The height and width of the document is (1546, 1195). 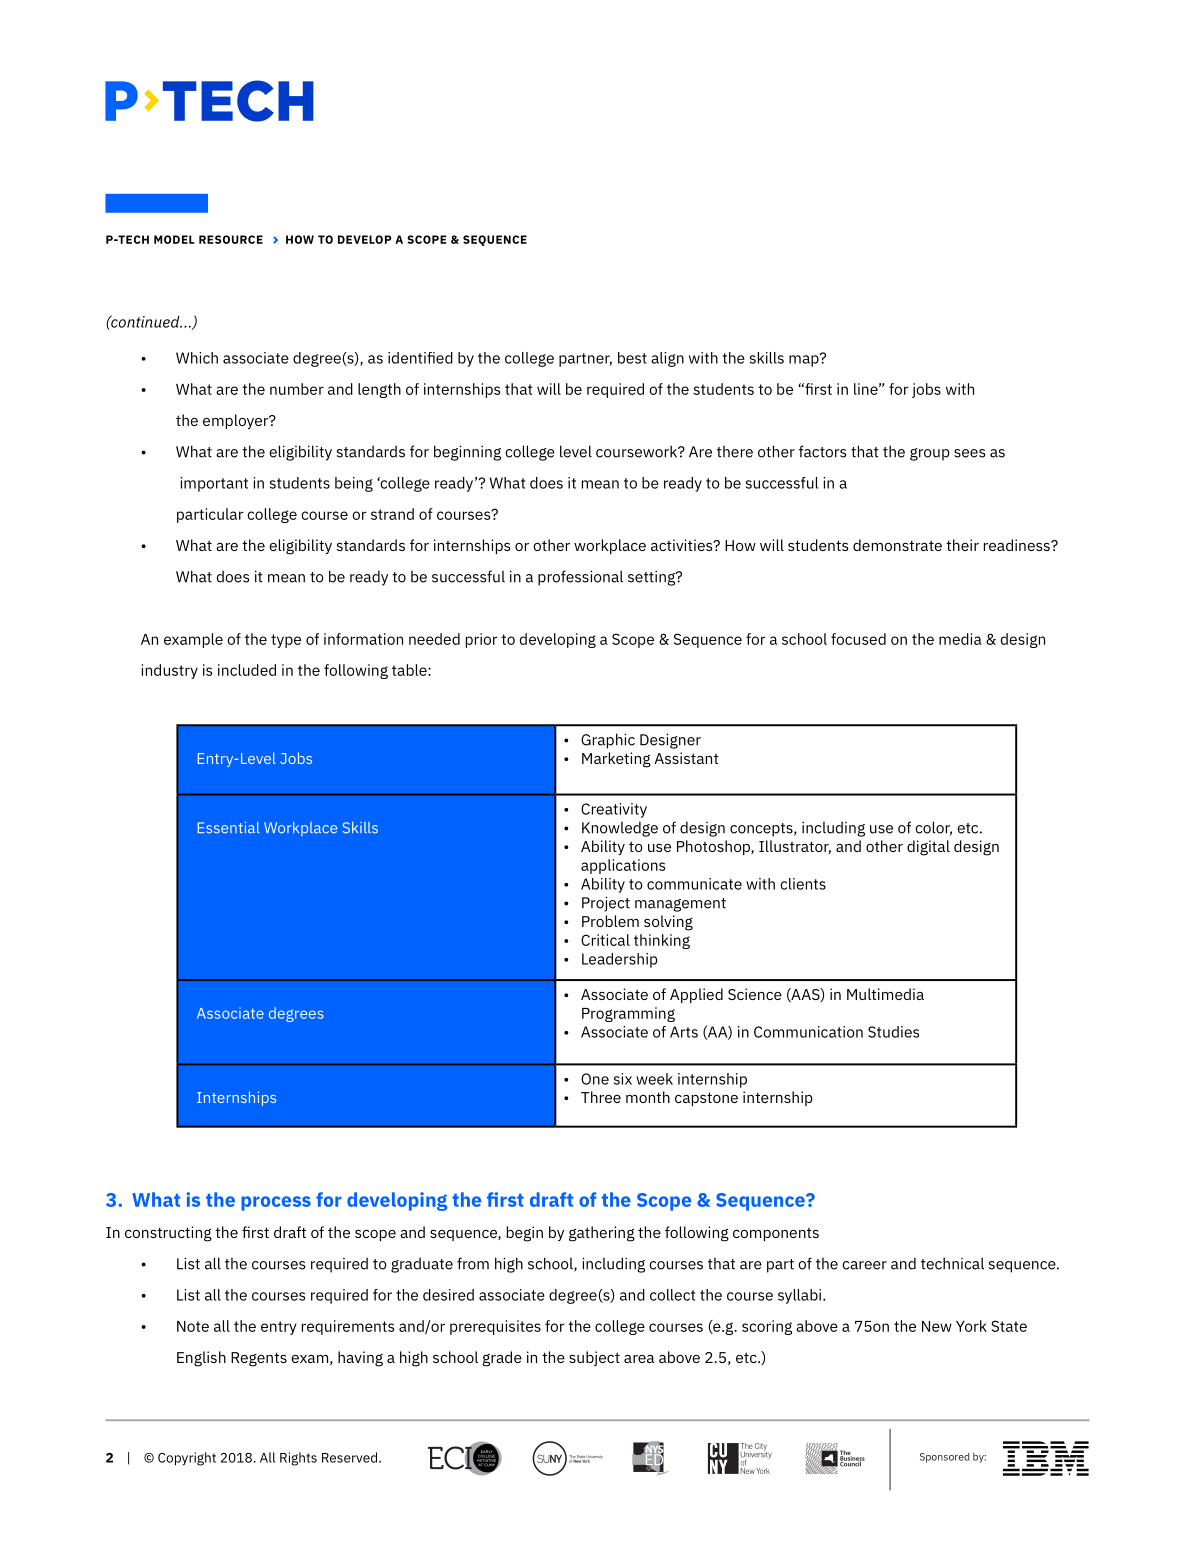 I want to click on best, so click(x=632, y=358).
